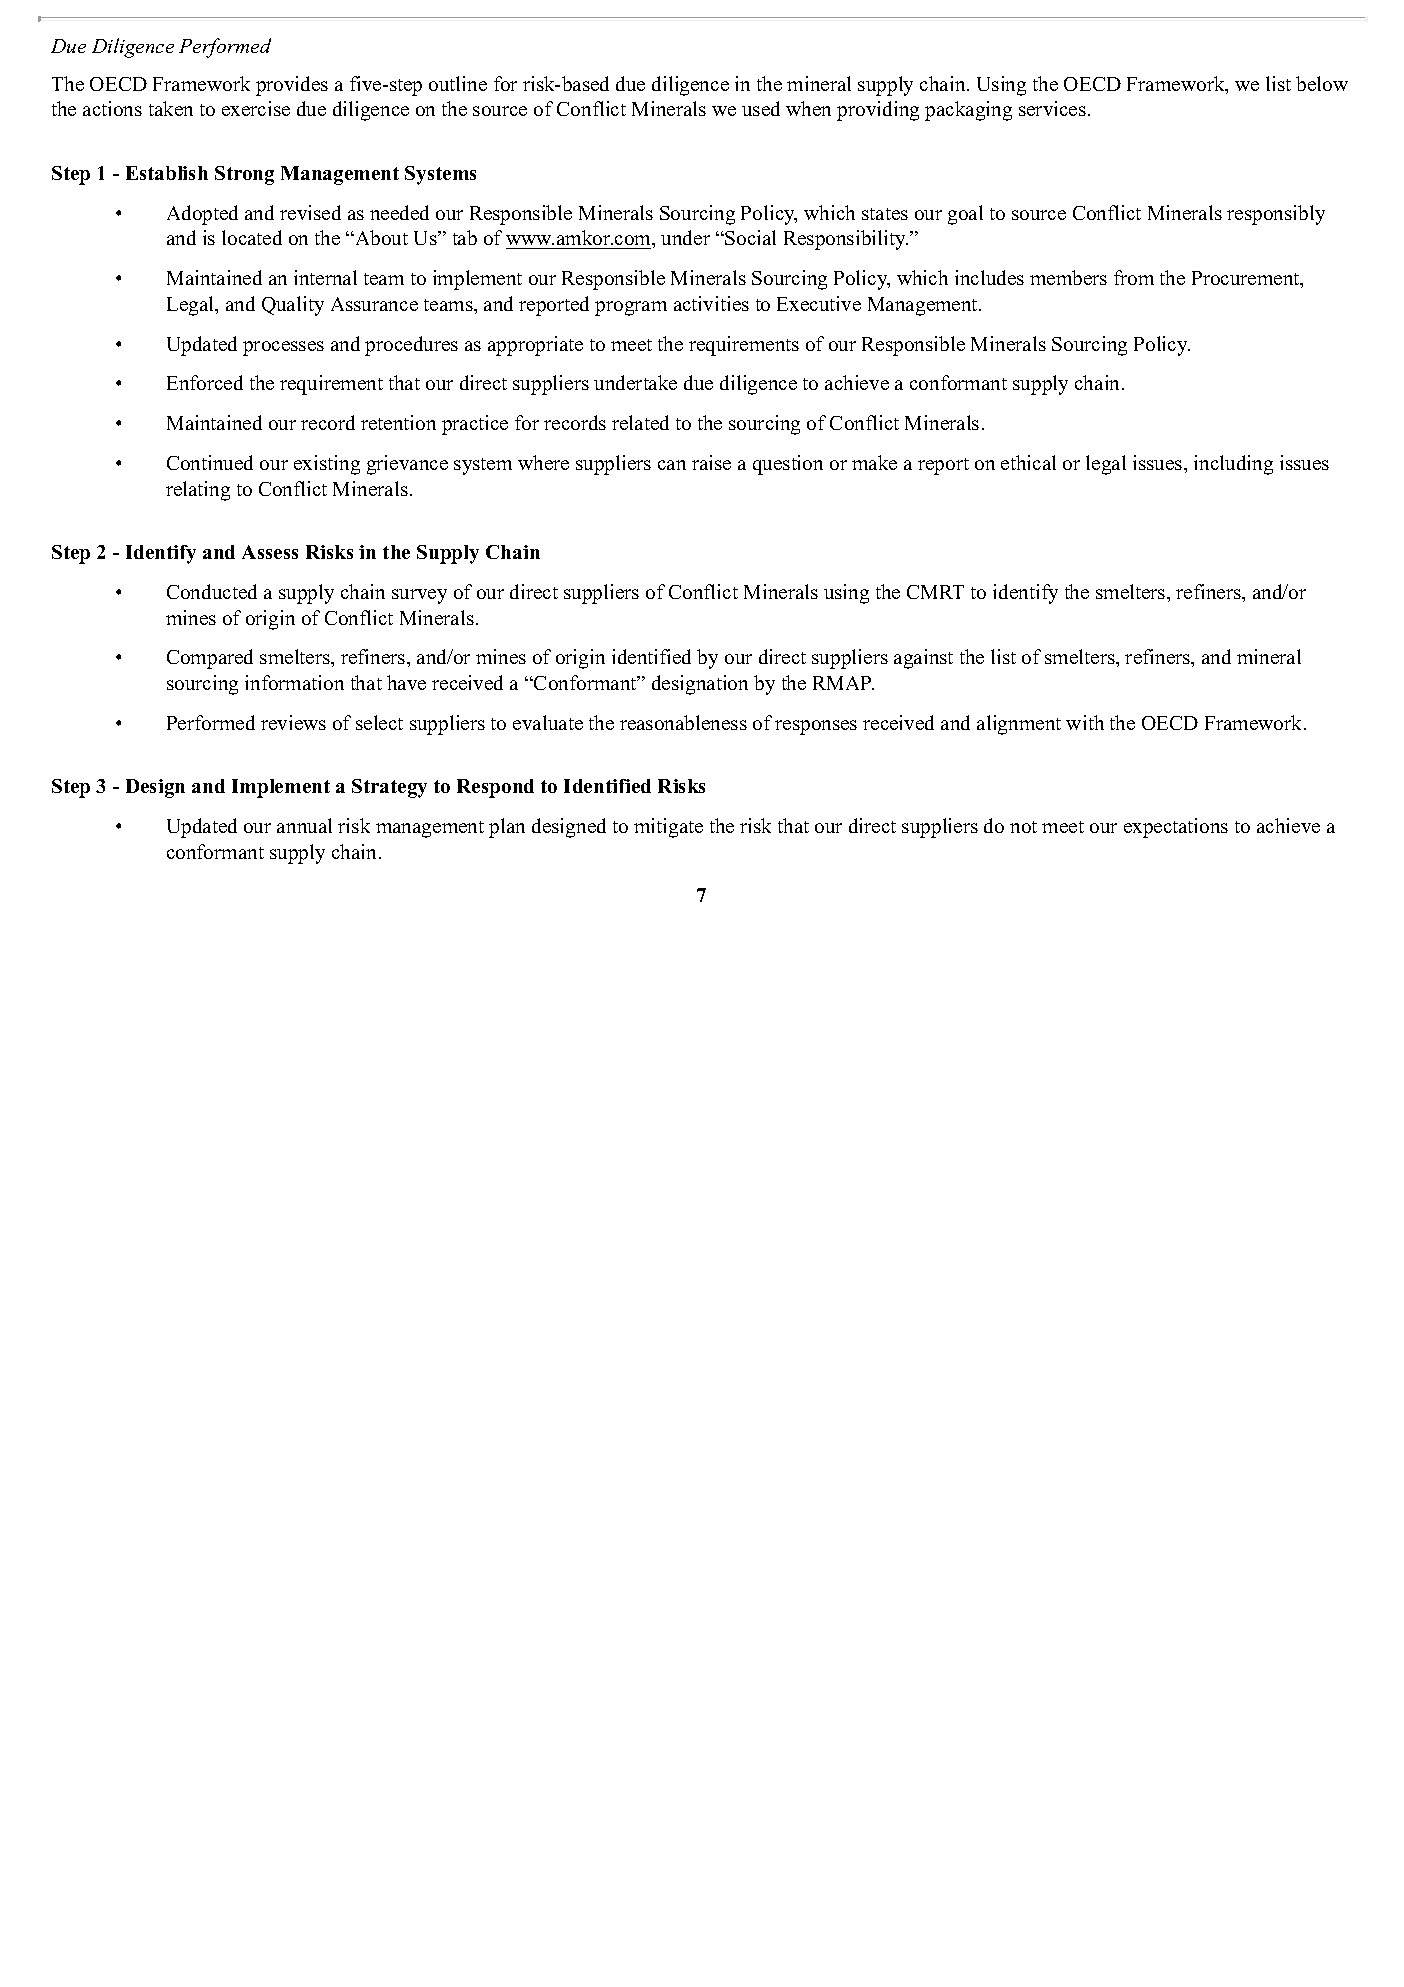 The image size is (1404, 1987). I want to click on expectations, so click(1176, 828).
